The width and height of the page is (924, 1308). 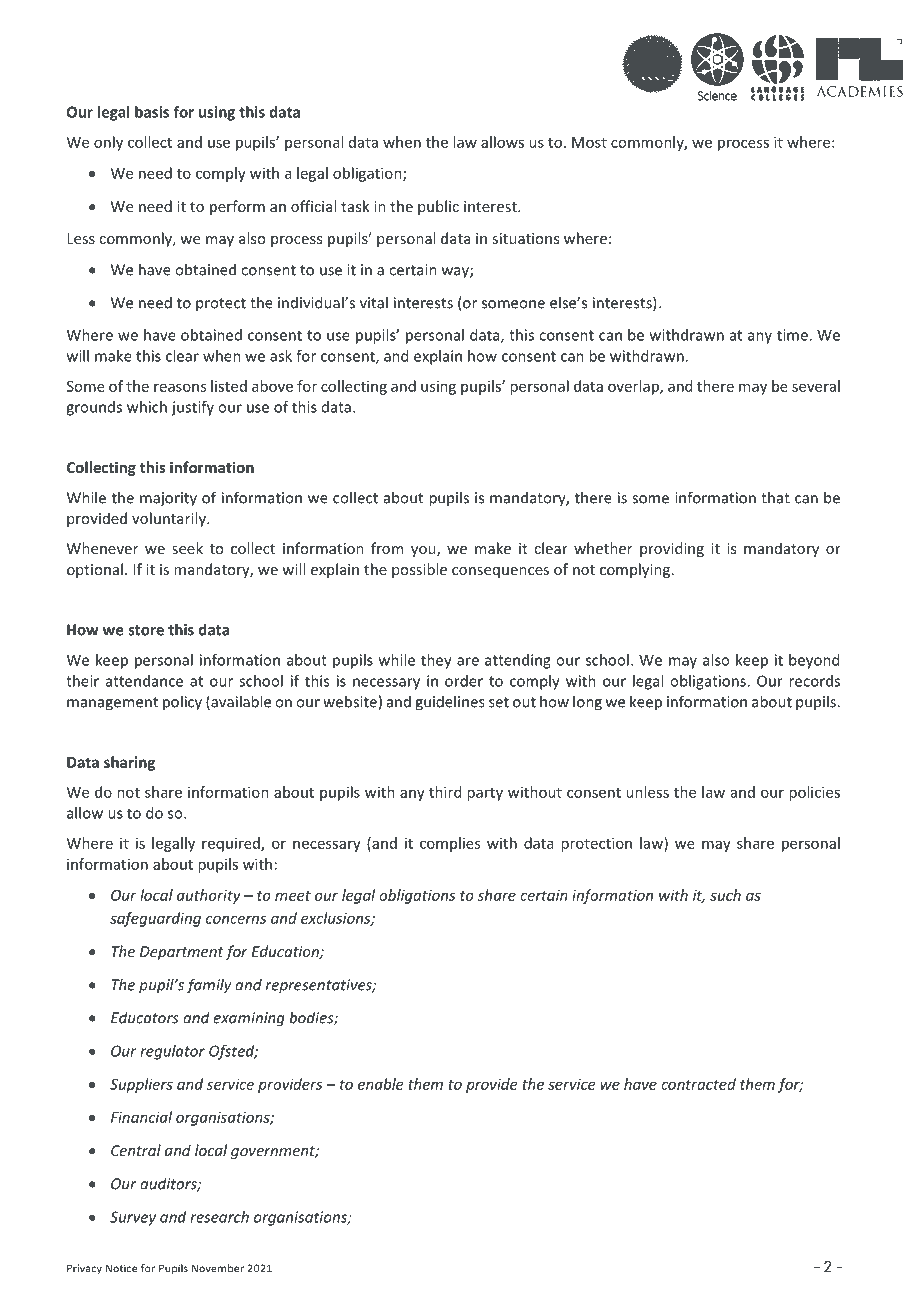 What do you see at coordinates (450, 844) in the page?
I see `complies` at bounding box center [450, 844].
